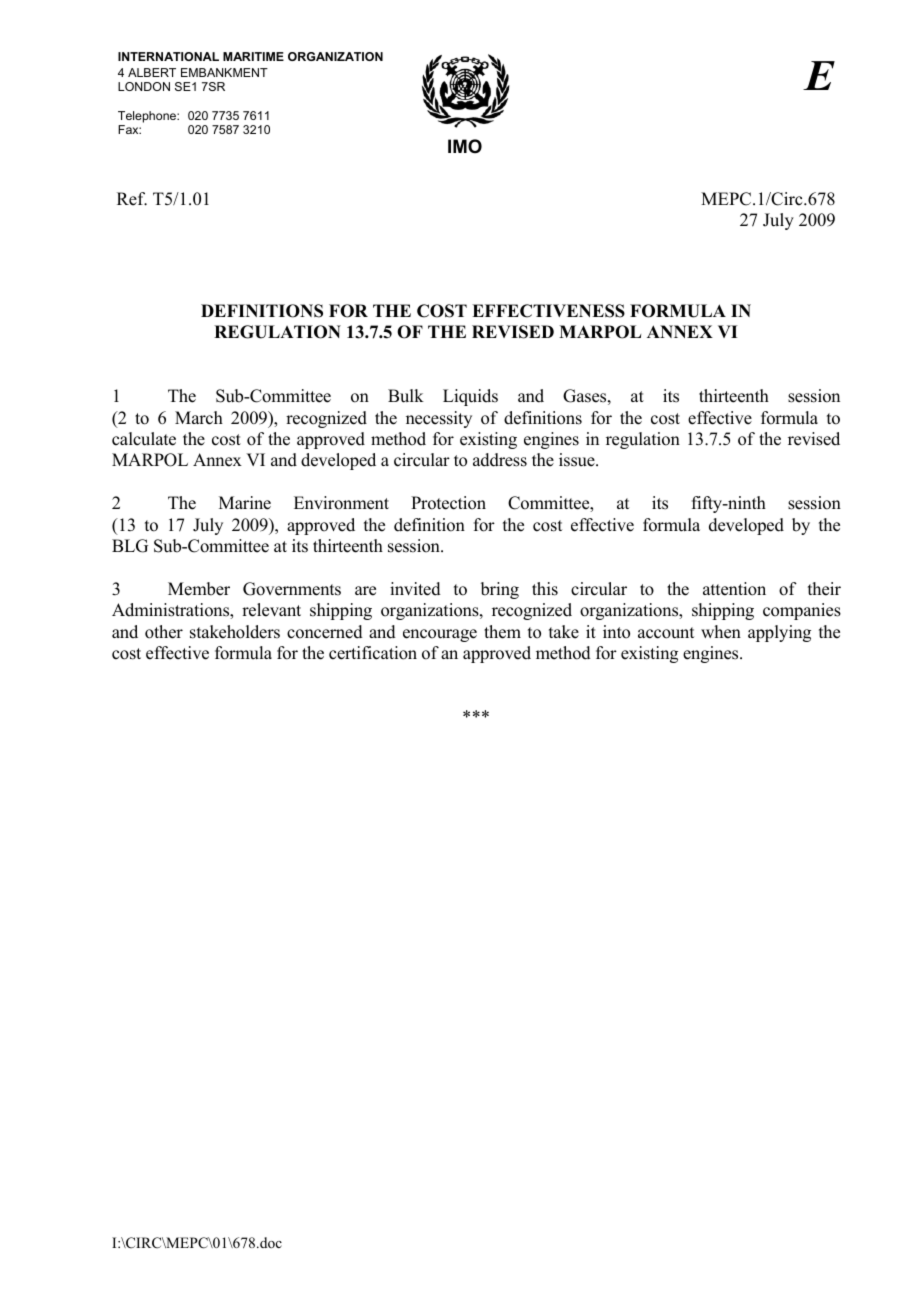  I want to click on other, so click(164, 632).
